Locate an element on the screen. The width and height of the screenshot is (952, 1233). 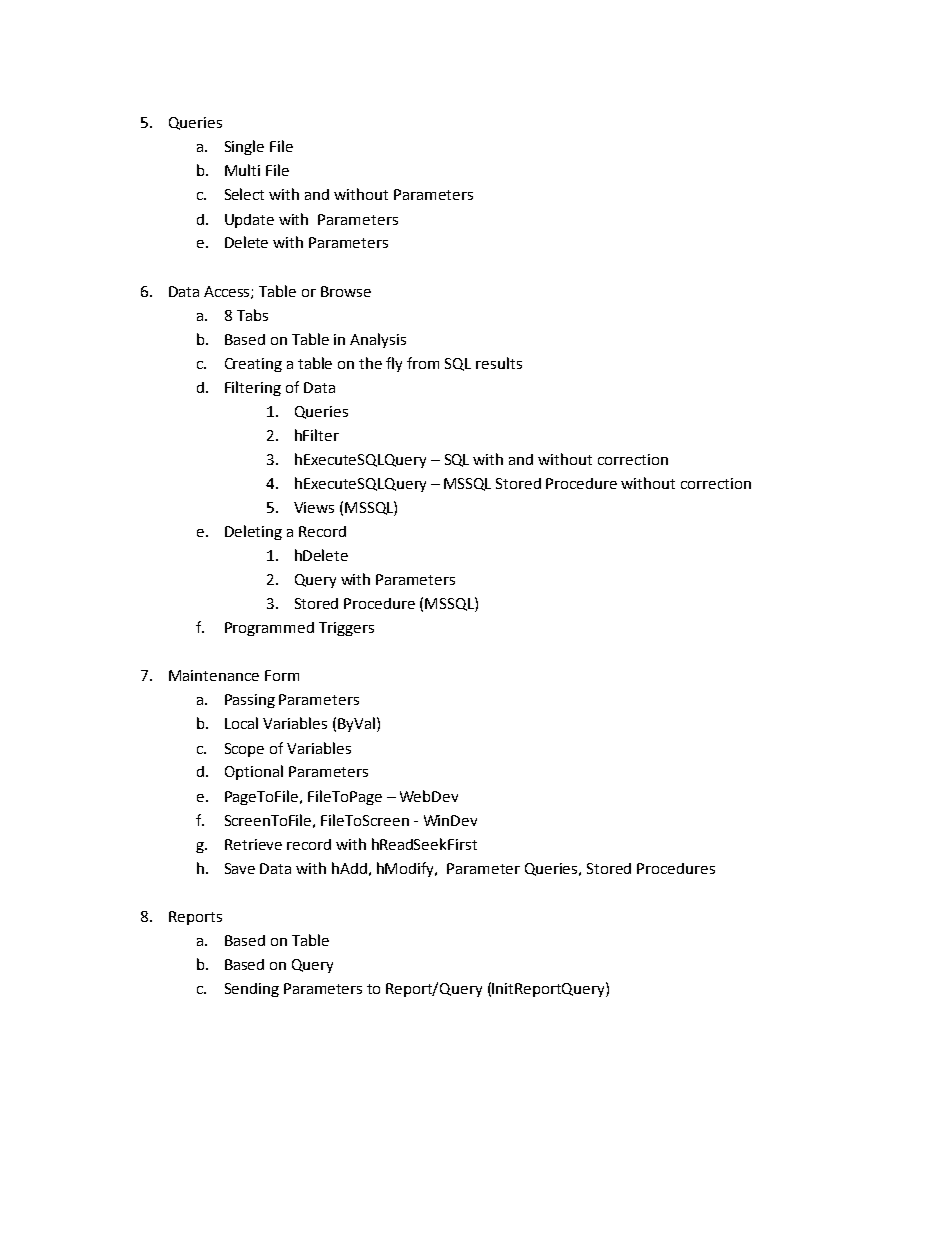
Sending is located at coordinates (252, 990).
